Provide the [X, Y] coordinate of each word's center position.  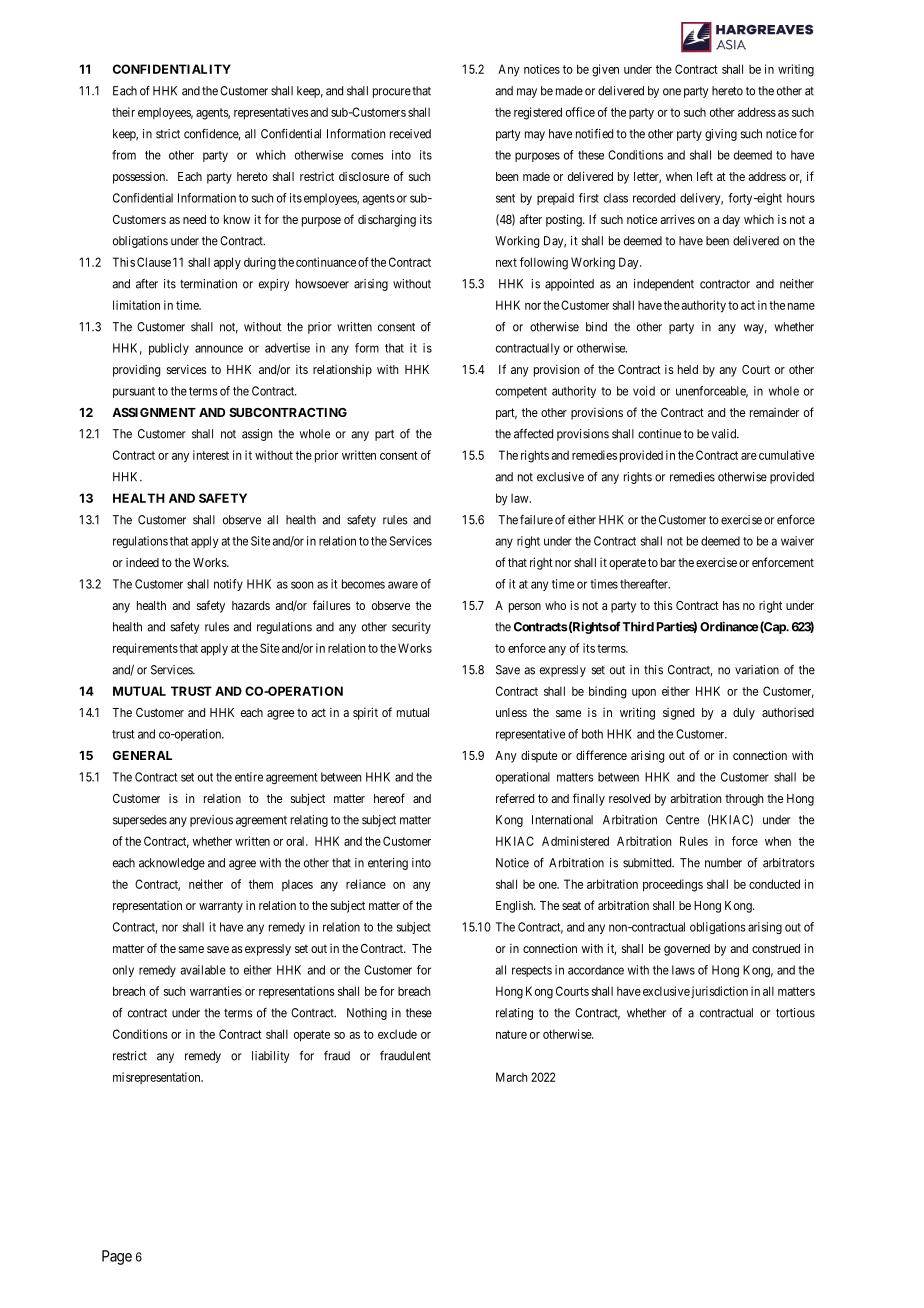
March [512, 1077]
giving [721, 135]
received [410, 134]
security [411, 628]
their [123, 112]
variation [757, 670]
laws [683, 970]
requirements [145, 649]
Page [117, 1257]
